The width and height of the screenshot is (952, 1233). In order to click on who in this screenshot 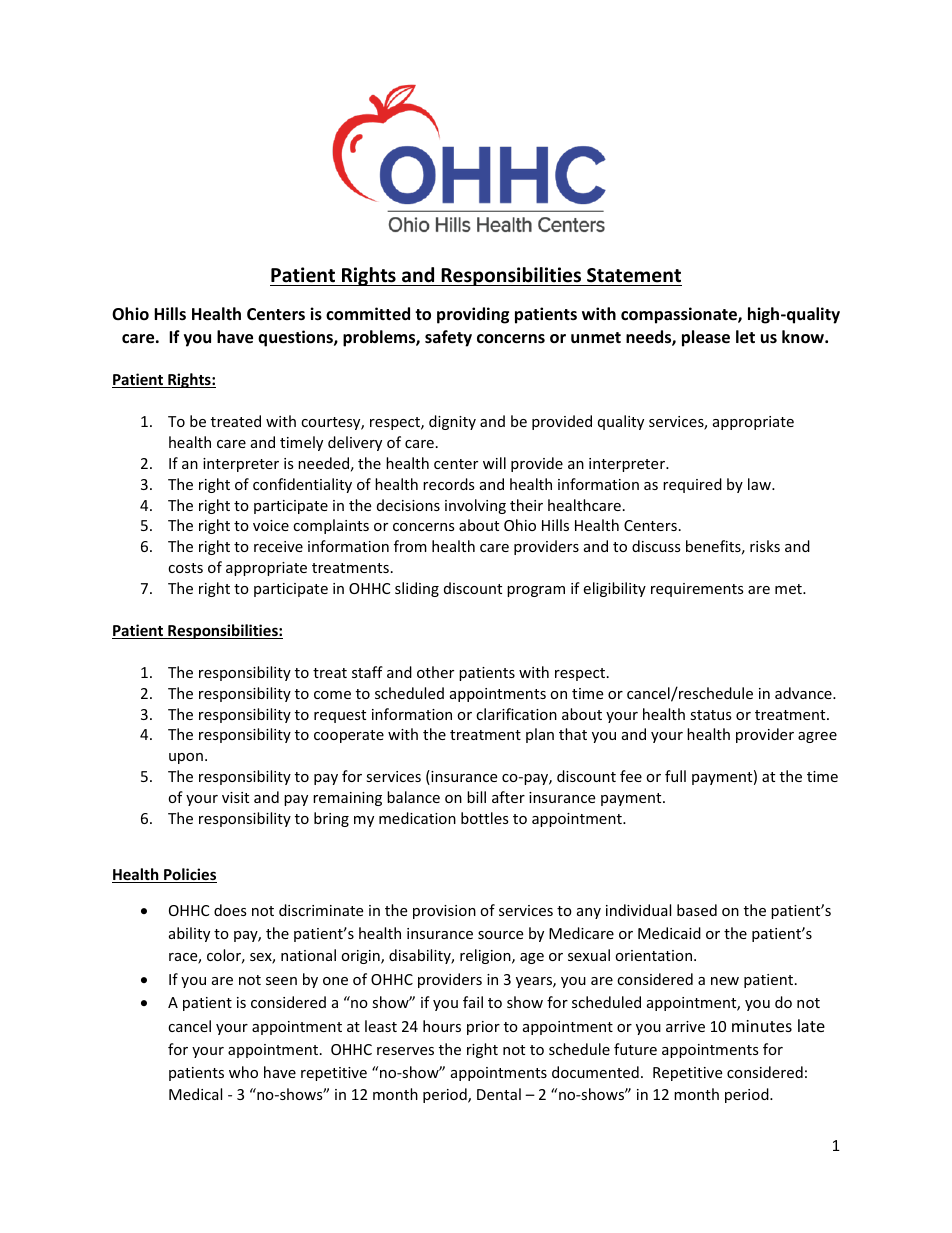, I will do `click(243, 1072)`.
